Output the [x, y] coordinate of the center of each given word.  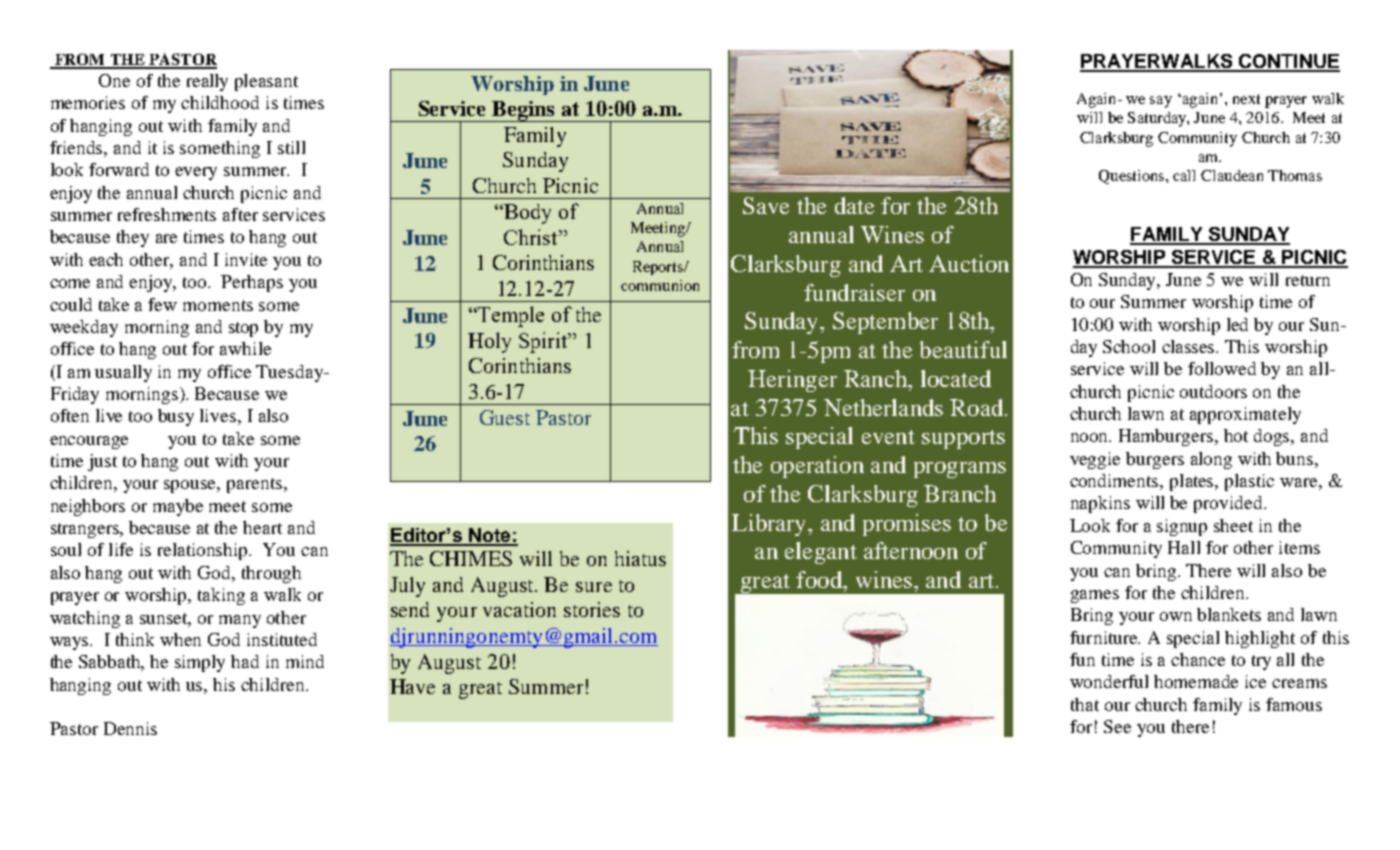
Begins [523, 111]
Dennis [130, 728]
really [207, 82]
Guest [505, 417]
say [1161, 102]
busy [176, 417]
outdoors [1213, 391]
